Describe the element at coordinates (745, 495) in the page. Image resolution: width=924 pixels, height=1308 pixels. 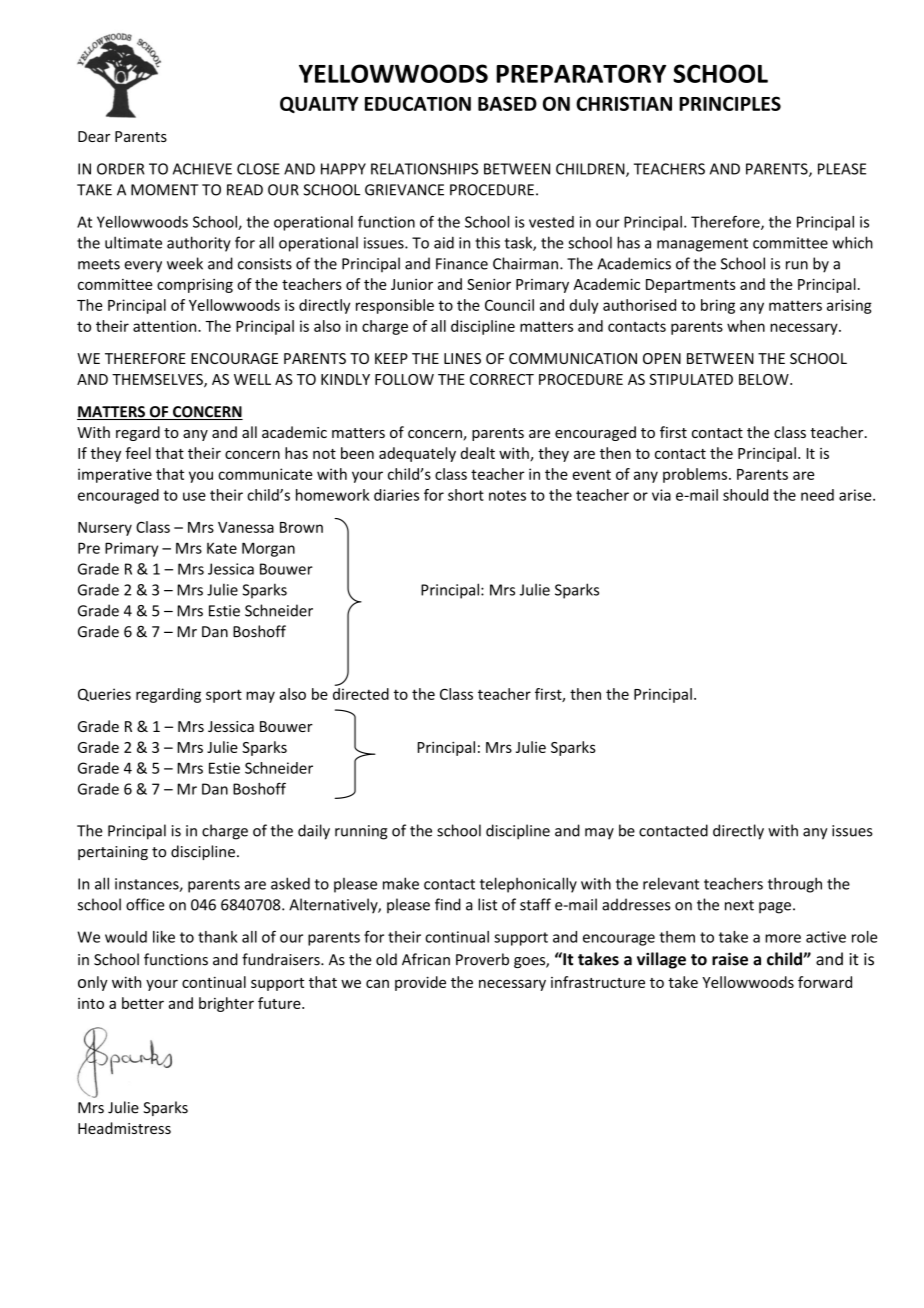
I see `should` at that location.
